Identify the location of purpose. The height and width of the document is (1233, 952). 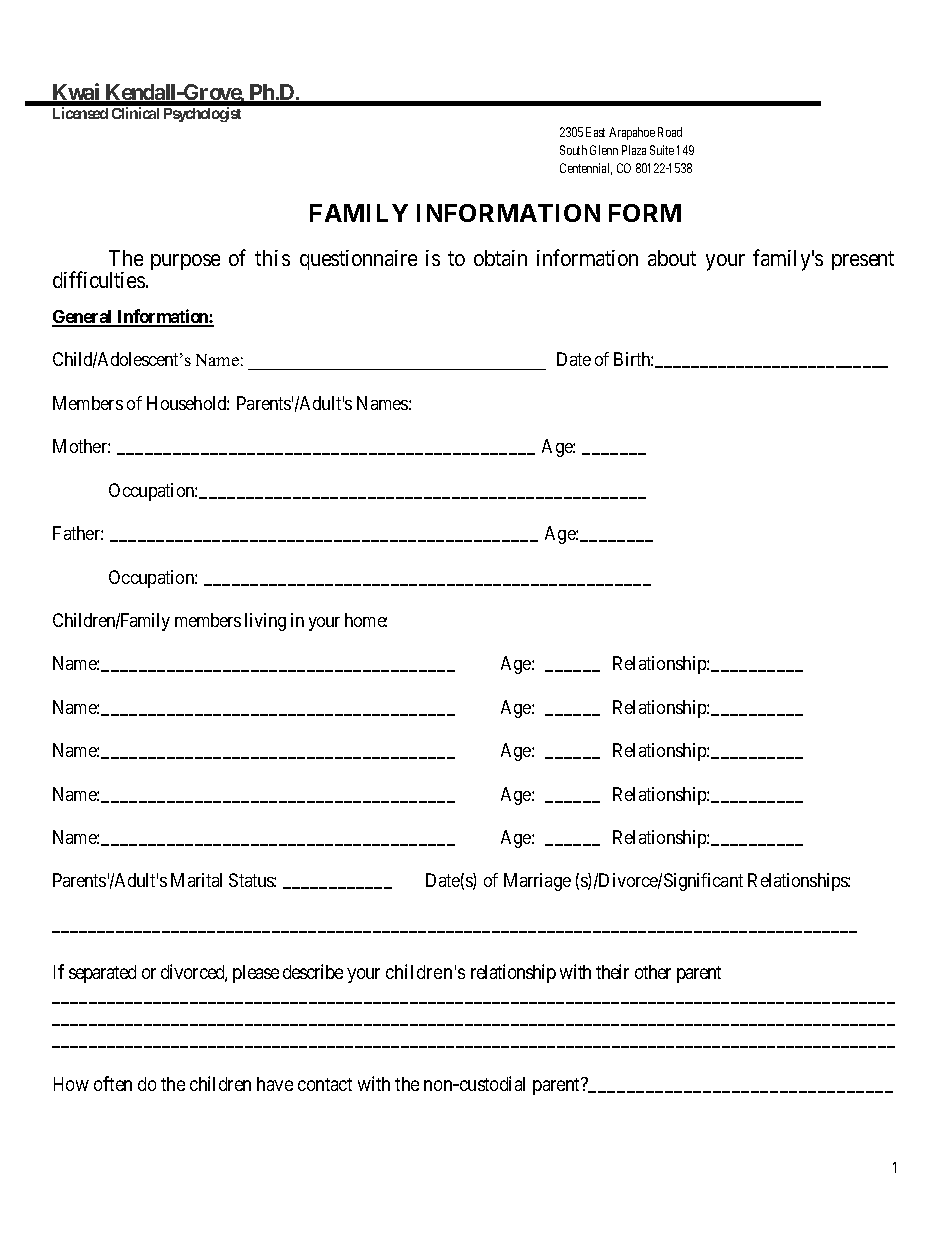
(185, 262).
